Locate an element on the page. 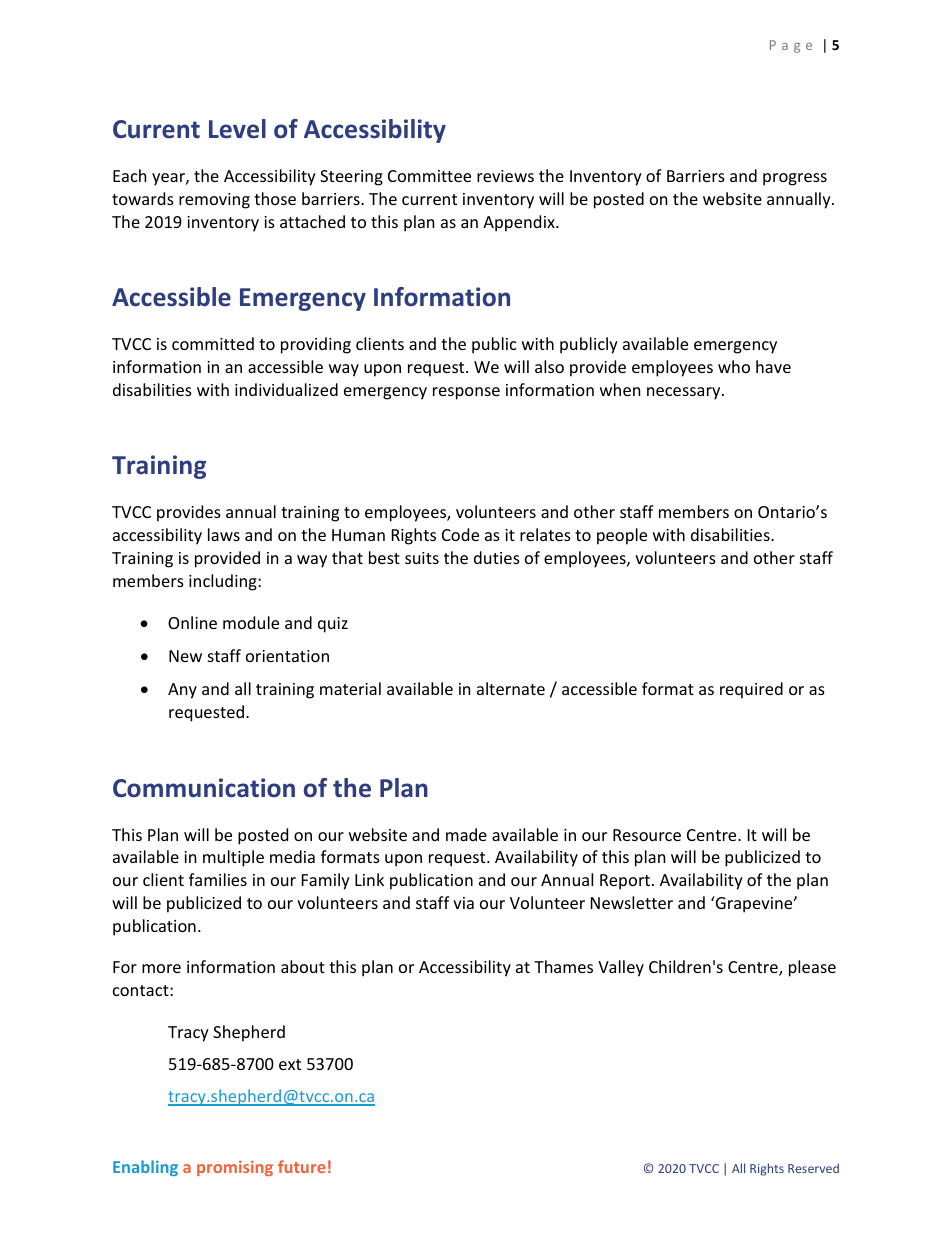  reviews is located at coordinates (505, 176).
